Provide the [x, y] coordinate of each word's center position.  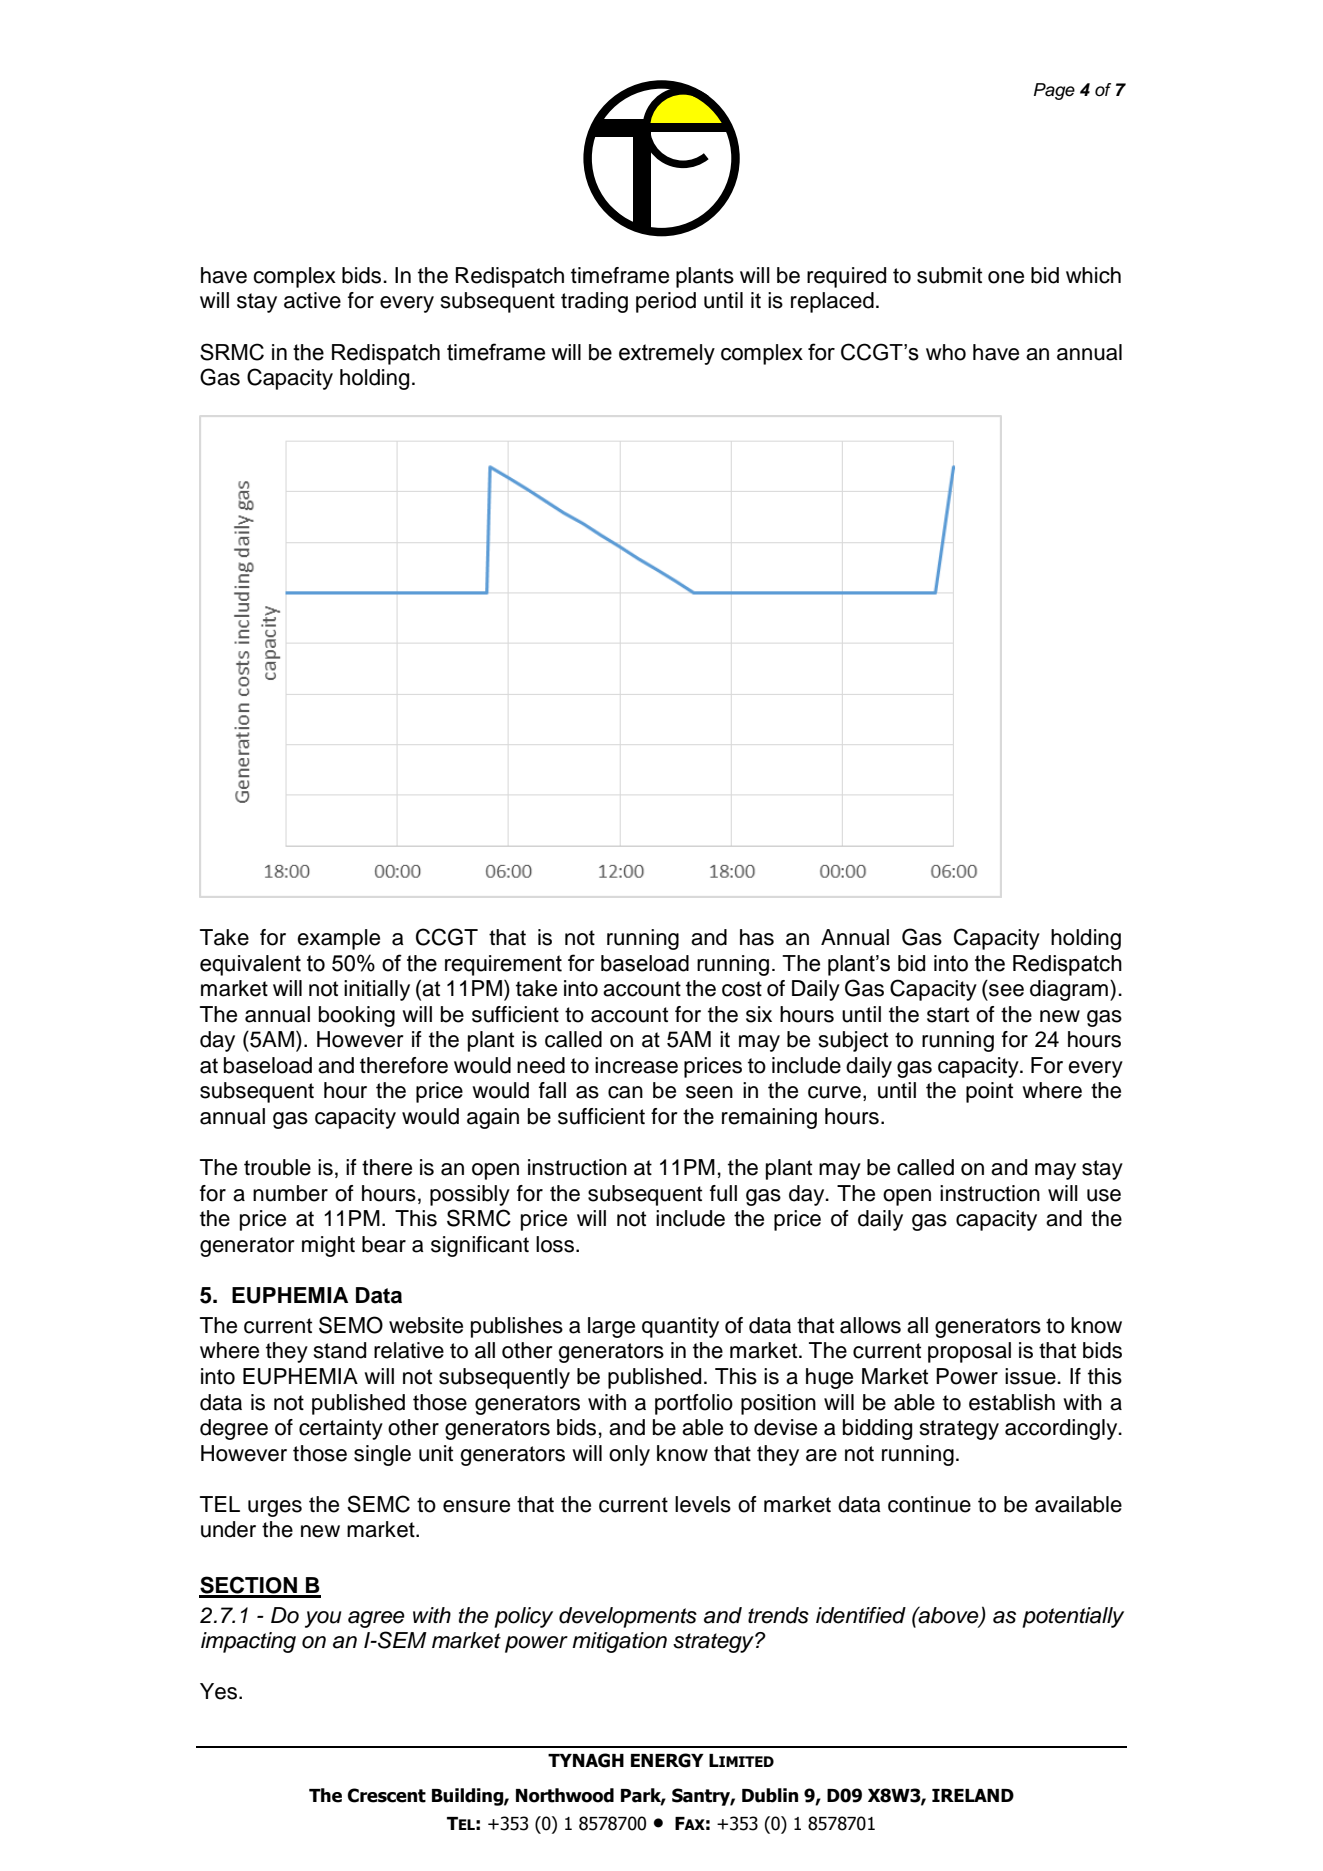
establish [1012, 1402]
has [757, 937]
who [946, 352]
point [989, 1092]
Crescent [386, 1795]
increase [636, 1065]
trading [594, 302]
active [312, 300]
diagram [1069, 990]
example [338, 939]
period [666, 302]
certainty [341, 1429]
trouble [277, 1167]
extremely [667, 354]
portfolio [694, 1404]
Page [1054, 91]
